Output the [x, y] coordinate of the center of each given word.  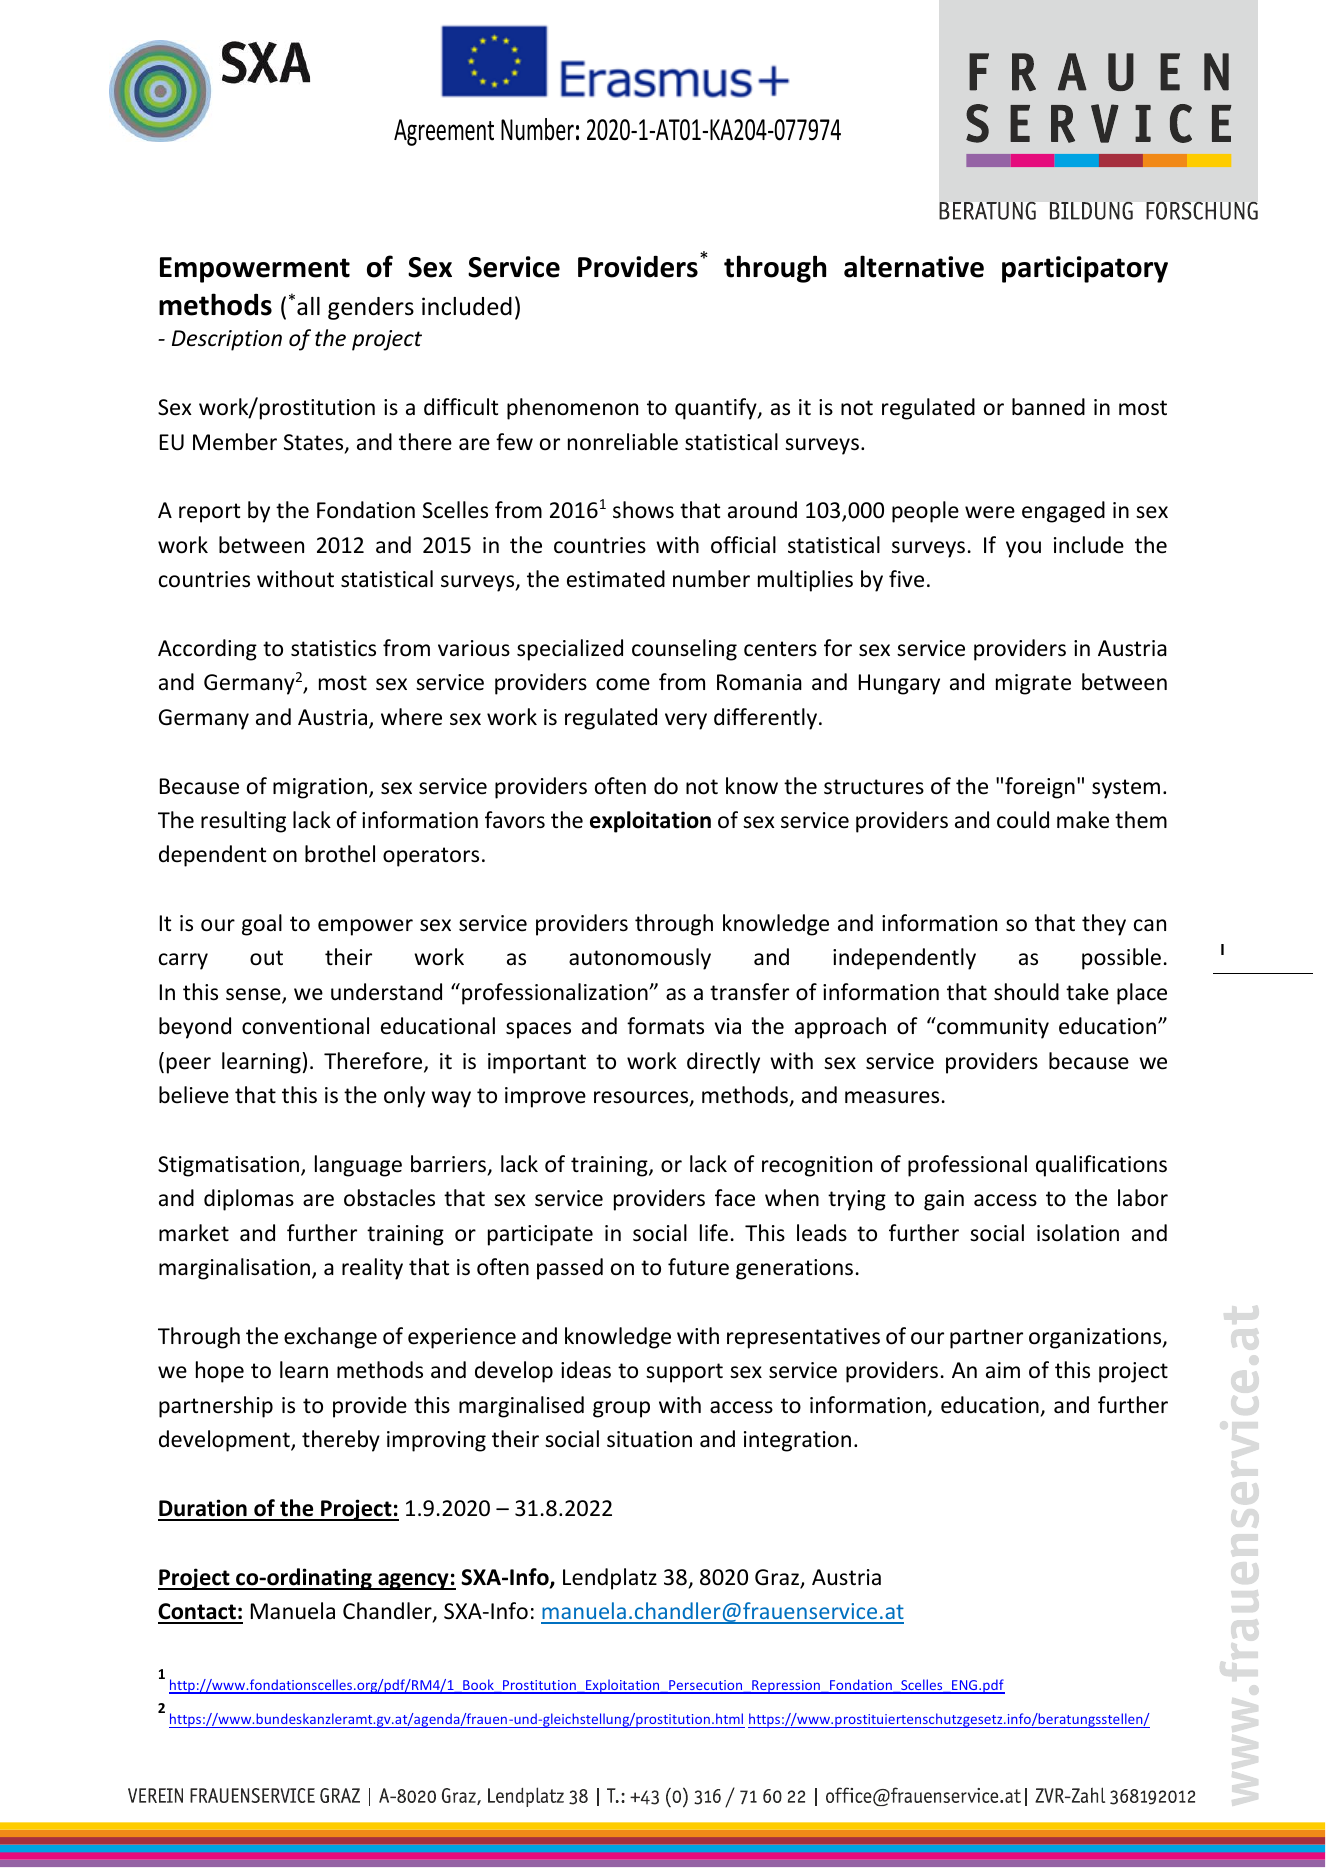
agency [413, 1581]
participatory [1085, 269]
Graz [778, 1578]
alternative [914, 266]
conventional [305, 1026]
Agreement [444, 132]
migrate [1033, 684]
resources [642, 1098]
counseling [684, 650]
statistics [333, 648]
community [992, 1028]
